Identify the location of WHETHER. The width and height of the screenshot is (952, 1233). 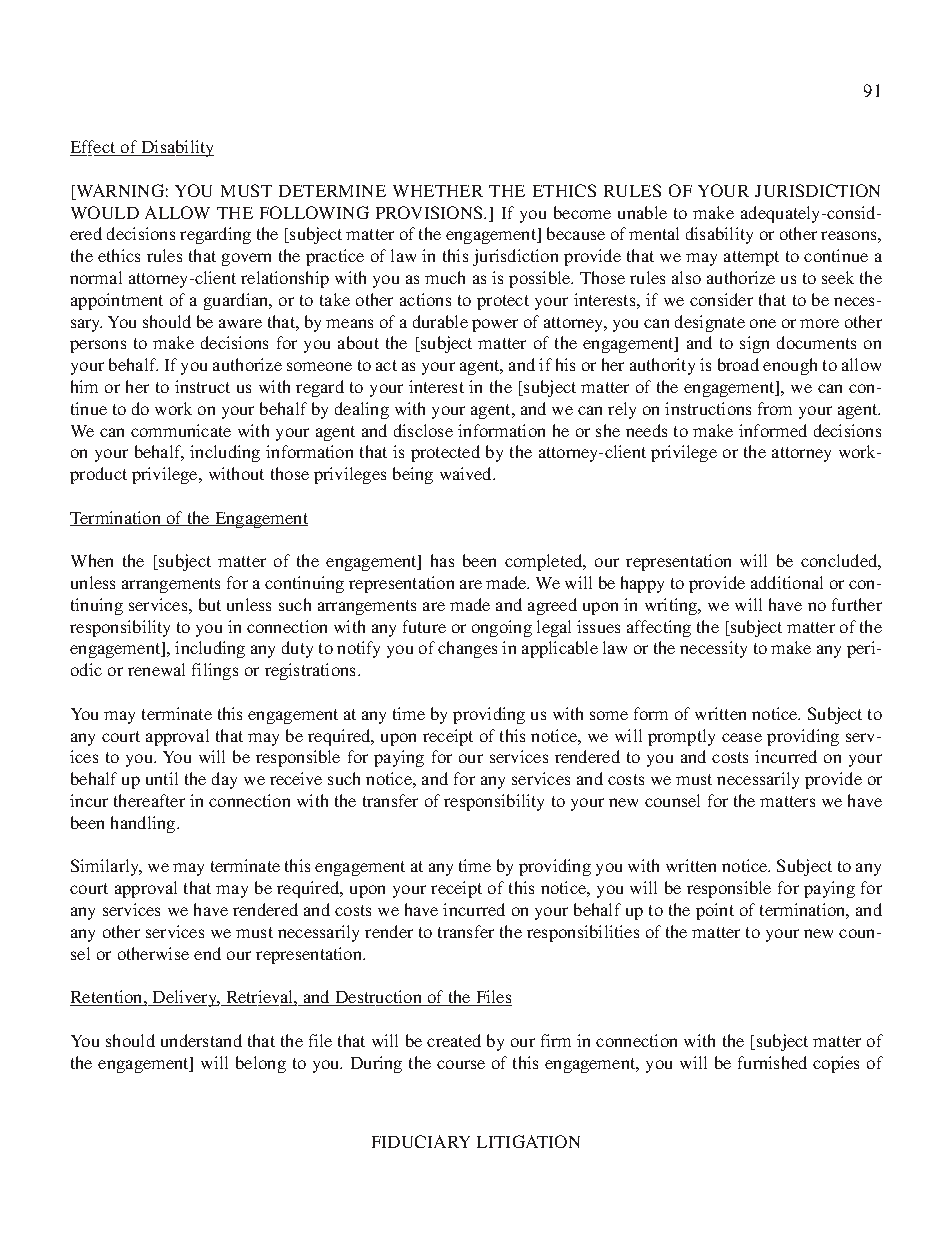
(438, 191).
